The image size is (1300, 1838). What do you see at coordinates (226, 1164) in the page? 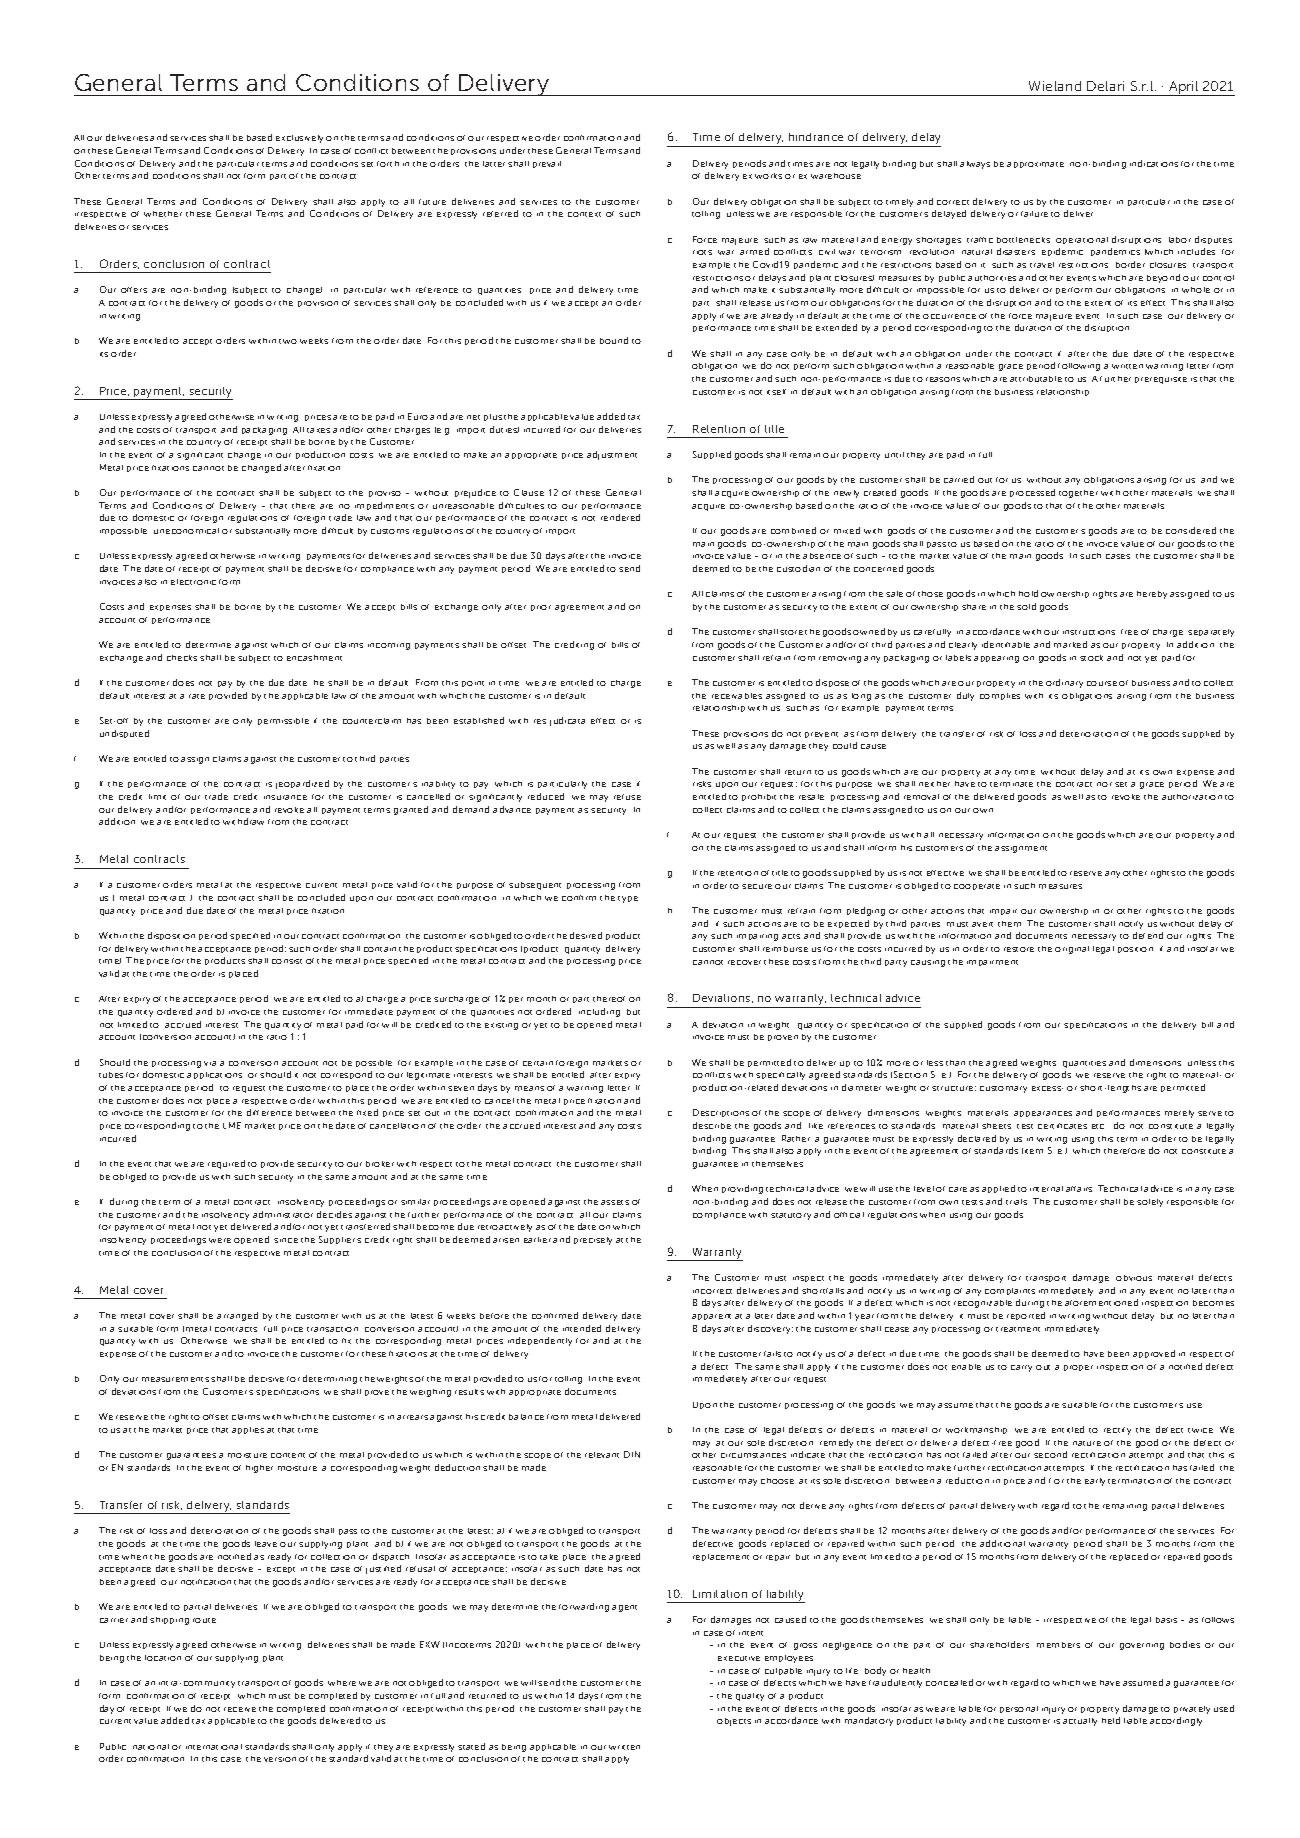
I see `required` at bounding box center [226, 1164].
